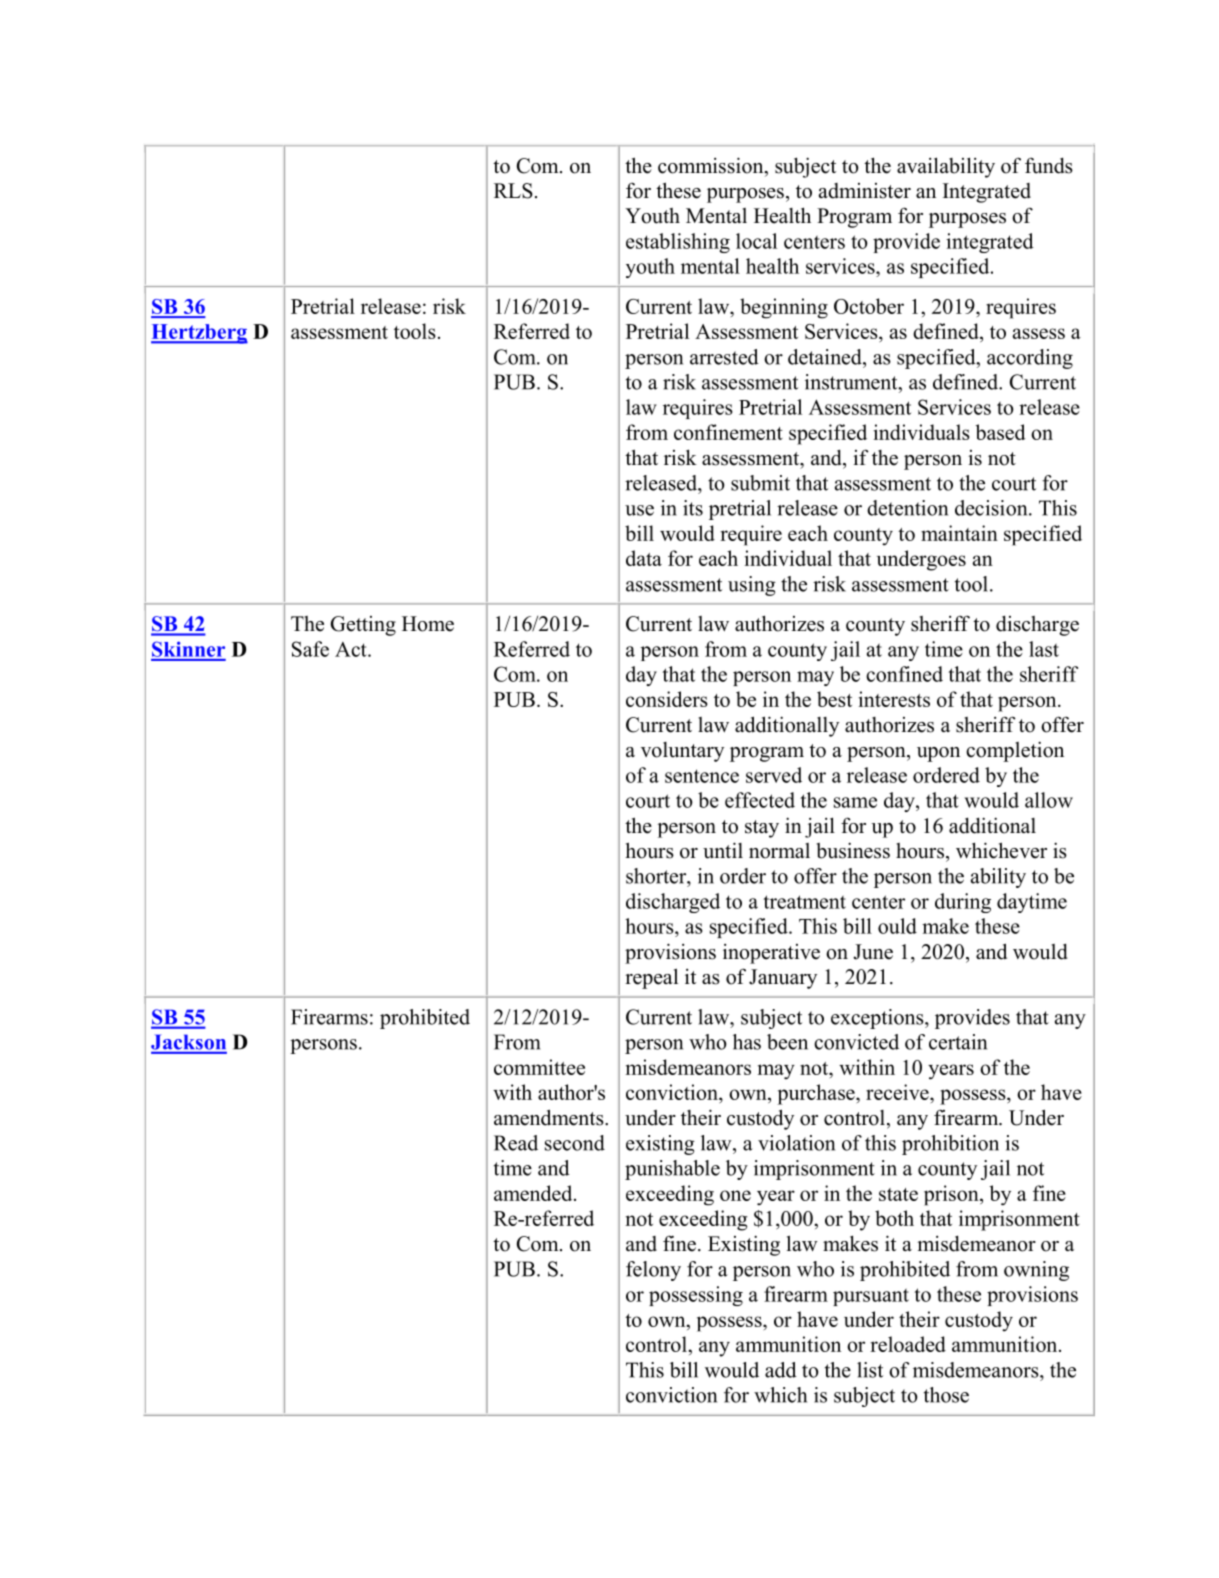 This page has height=1578, width=1219. Describe the element at coordinates (653, 1271) in the page. I see `felony` at that location.
